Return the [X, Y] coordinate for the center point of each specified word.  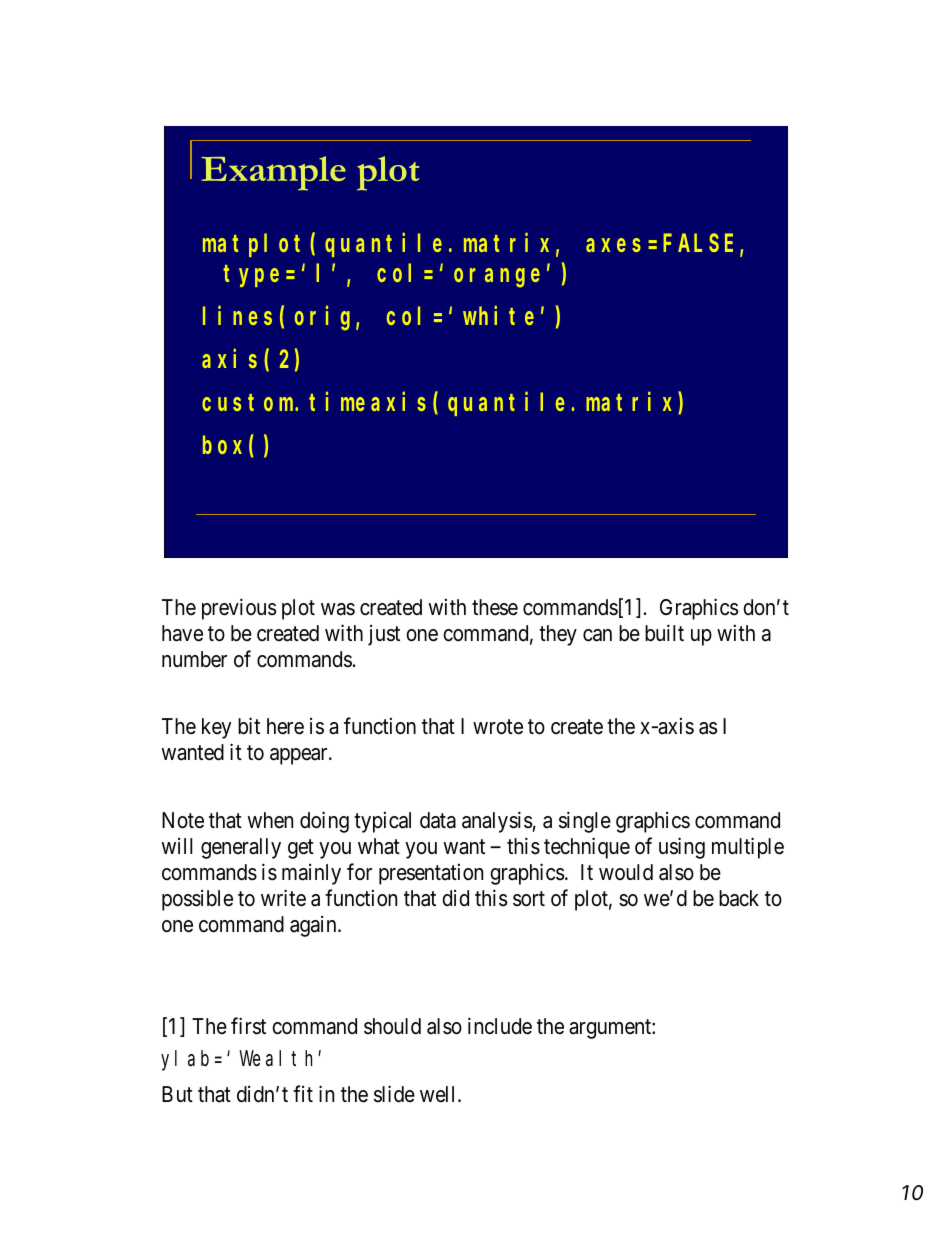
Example [274, 173]
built [664, 633]
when [270, 820]
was [338, 609]
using [682, 848]
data [438, 820]
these [495, 607]
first [248, 1026]
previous [239, 609]
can [597, 635]
